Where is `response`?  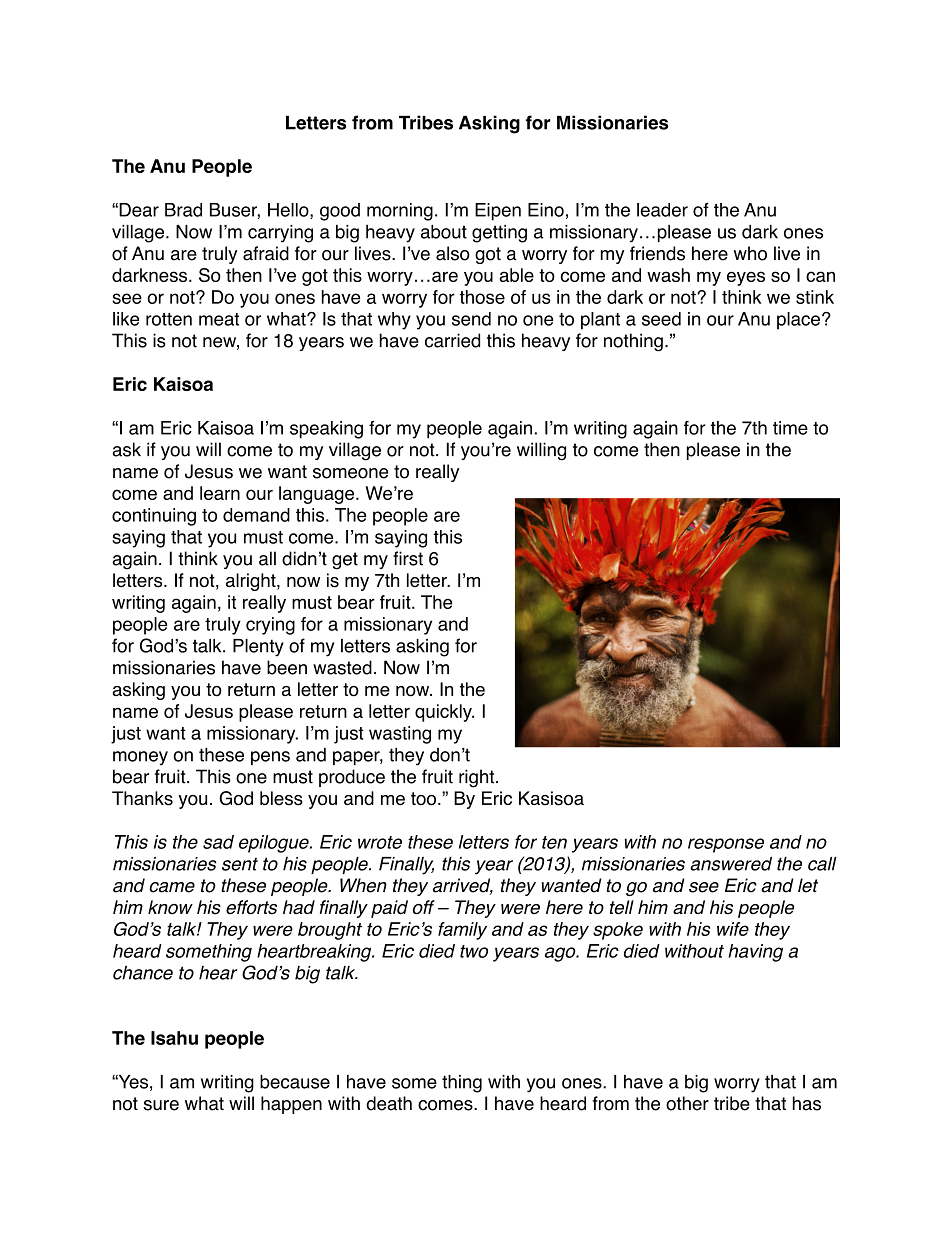 response is located at coordinates (726, 845).
